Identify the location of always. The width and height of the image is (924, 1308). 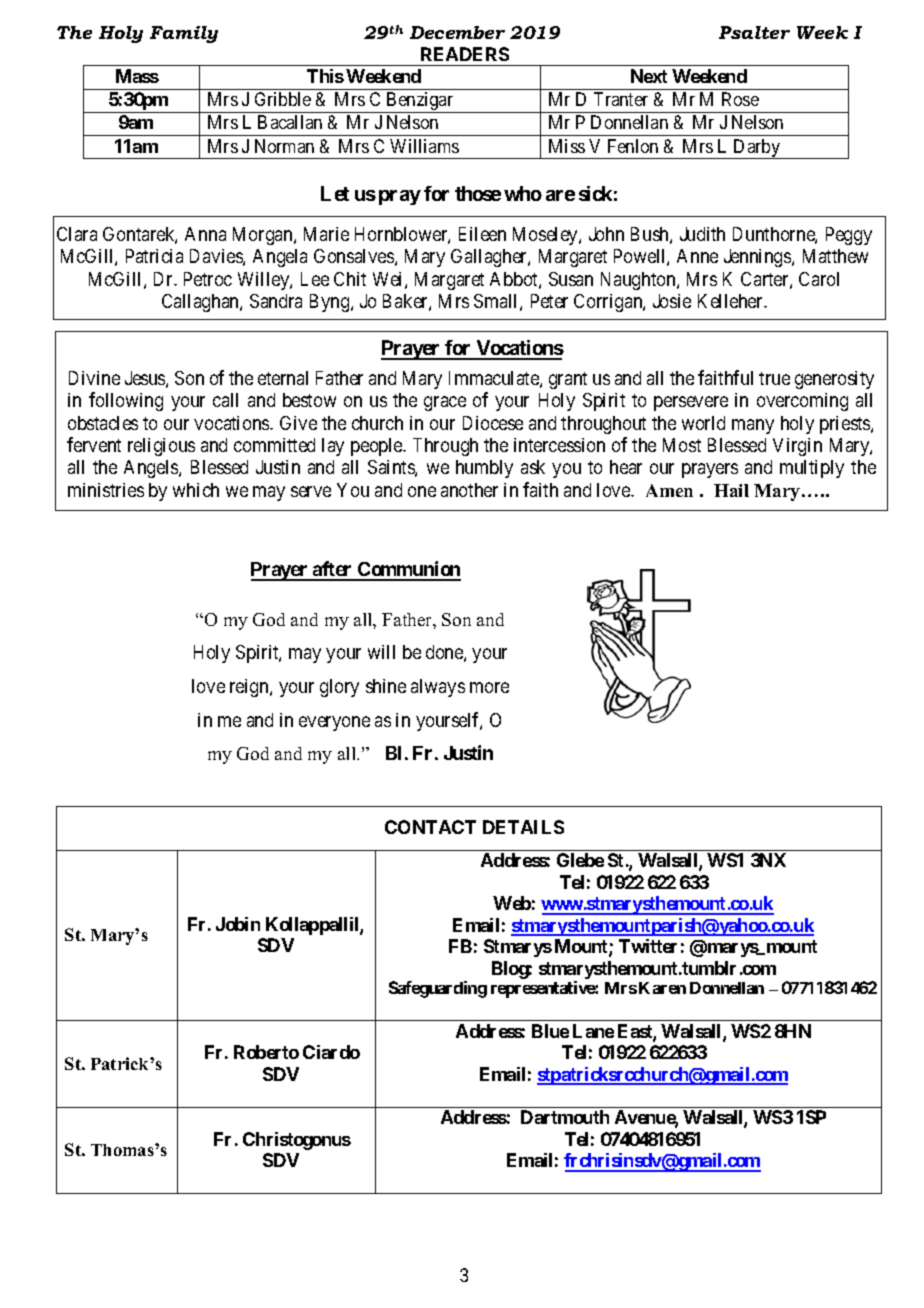
(438, 688).
